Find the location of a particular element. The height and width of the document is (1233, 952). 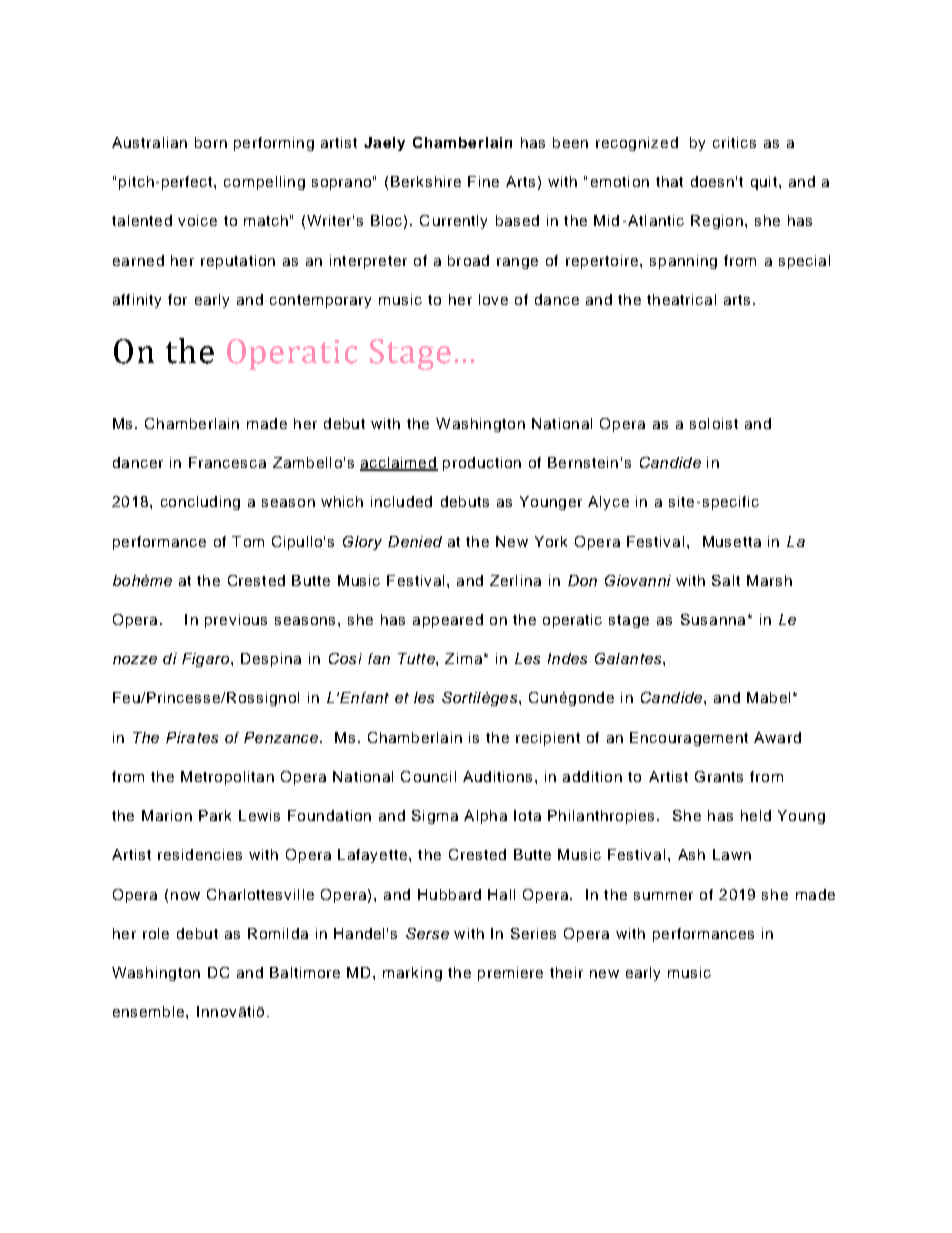

born is located at coordinates (211, 142).
